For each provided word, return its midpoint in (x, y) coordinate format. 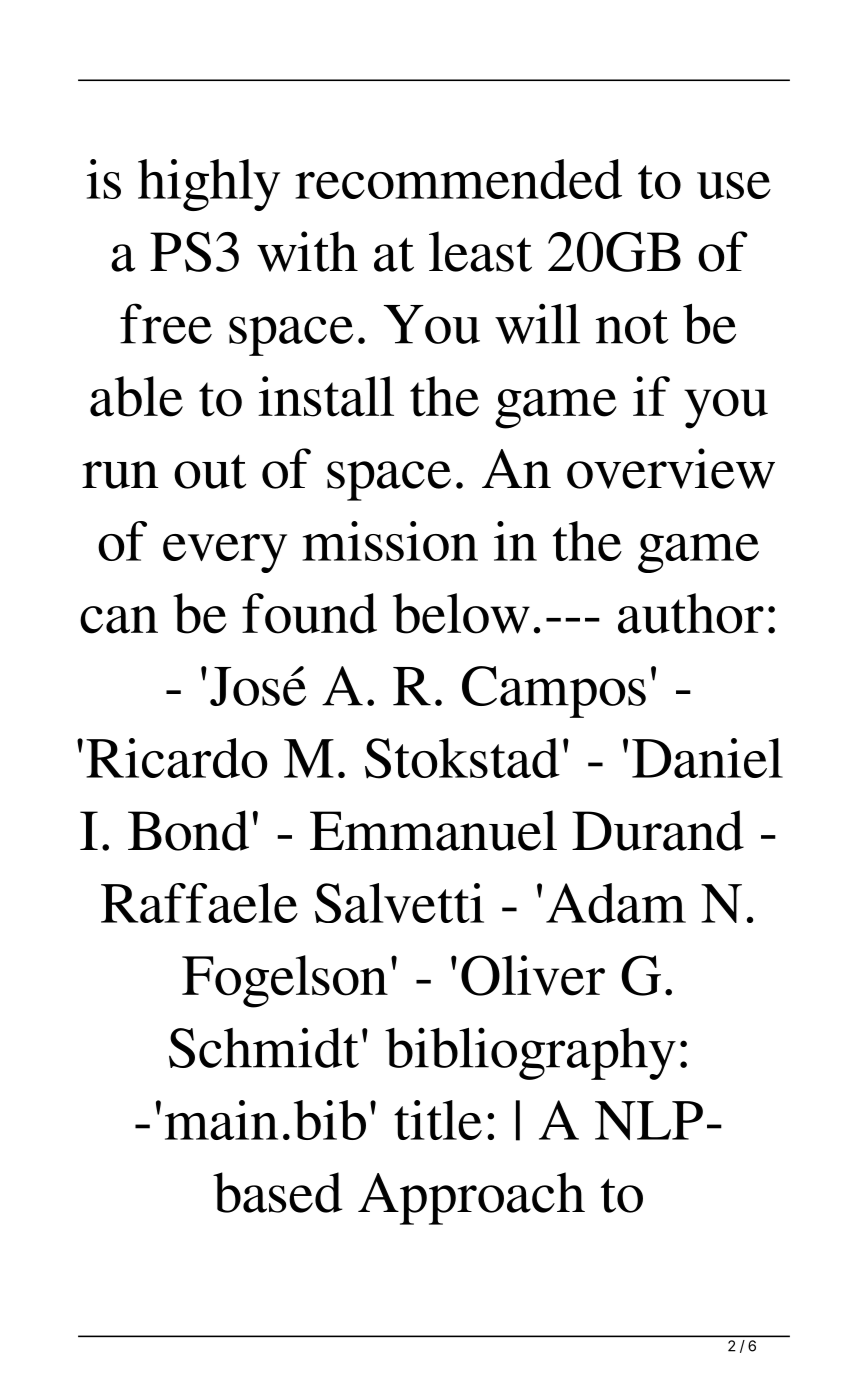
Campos (554, 692)
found (309, 613)
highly (209, 185)
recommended (458, 179)
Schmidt (264, 1047)
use (734, 185)
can (119, 620)
